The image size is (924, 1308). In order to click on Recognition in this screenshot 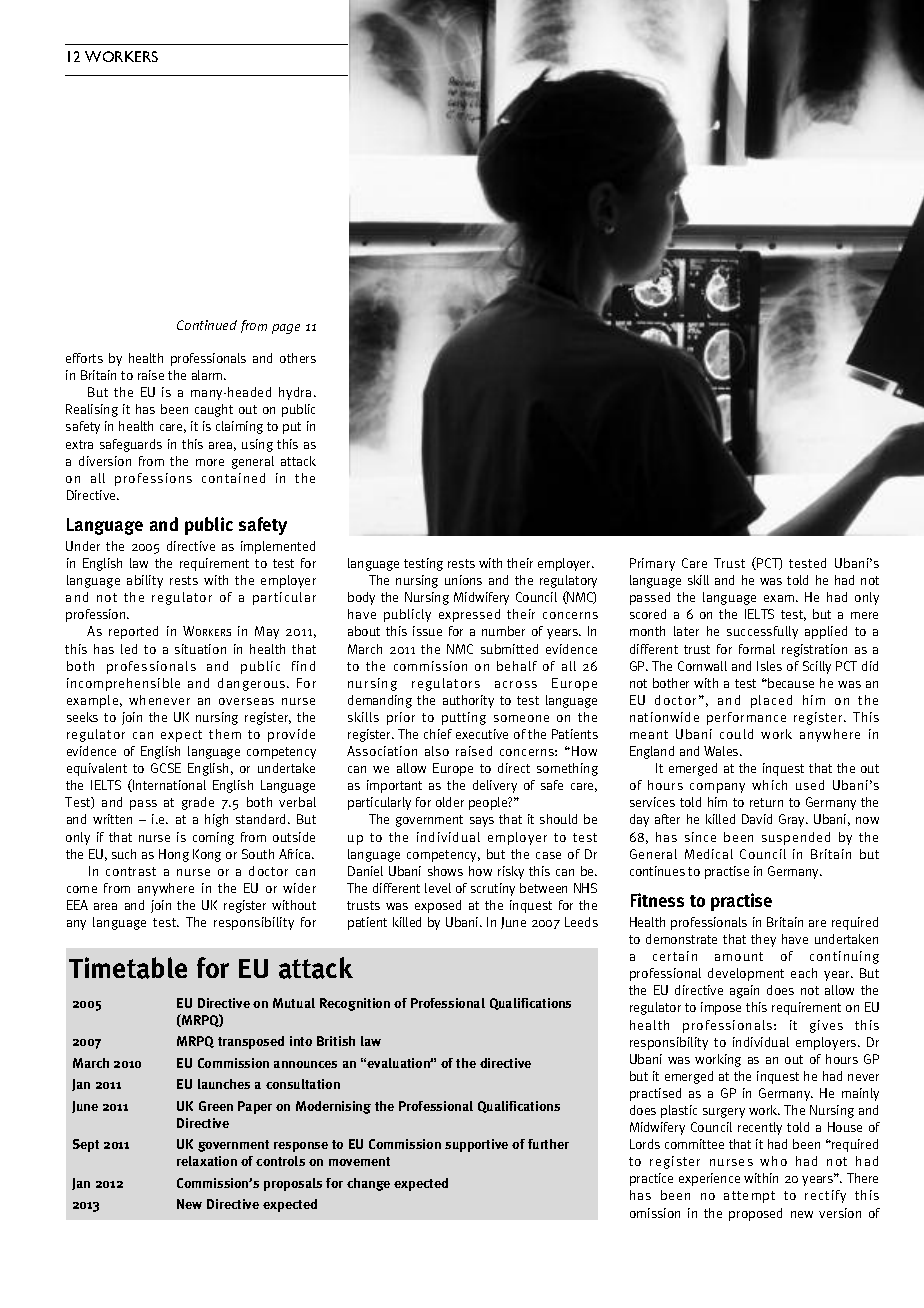, I will do `click(355, 1004)`.
